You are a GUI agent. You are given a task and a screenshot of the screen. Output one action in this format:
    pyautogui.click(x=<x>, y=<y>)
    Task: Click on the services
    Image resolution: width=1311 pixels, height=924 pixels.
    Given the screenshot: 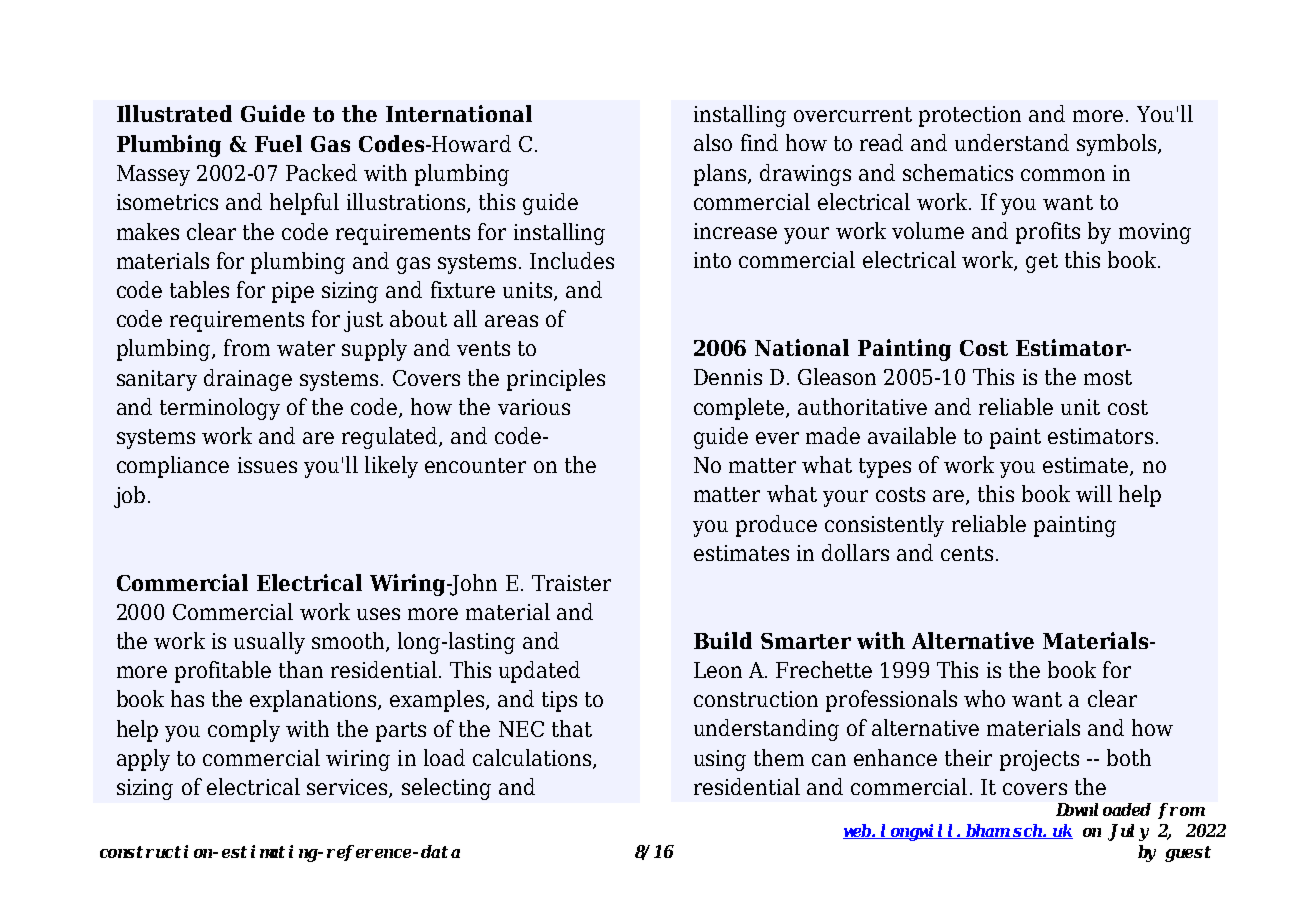 What is the action you would take?
    pyautogui.click(x=348, y=788)
